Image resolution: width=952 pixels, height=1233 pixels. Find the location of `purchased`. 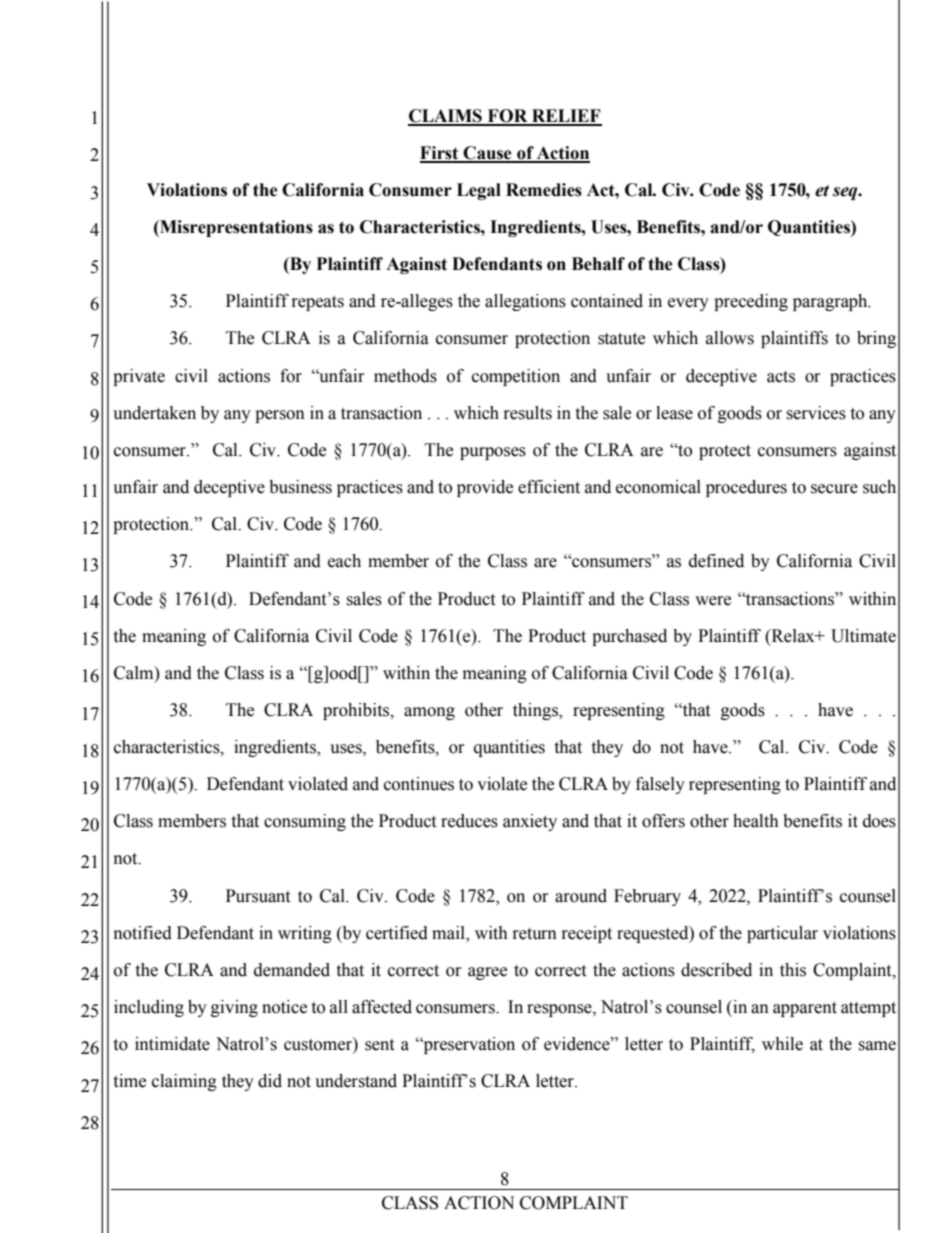

purchased is located at coordinates (629, 637).
